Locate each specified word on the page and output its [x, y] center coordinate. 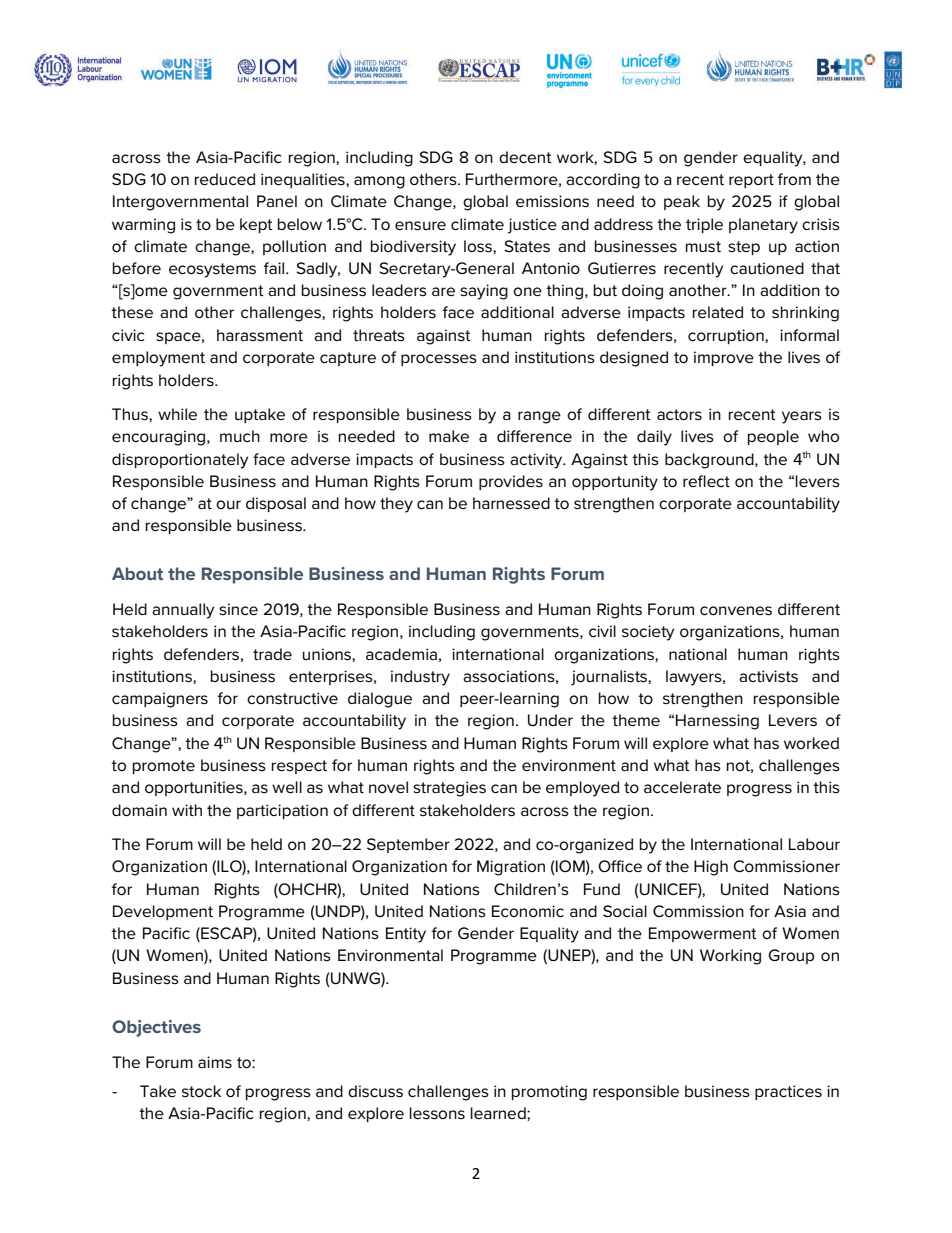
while [177, 414]
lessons [437, 1113]
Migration [511, 868]
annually [183, 611]
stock [201, 1091]
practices [788, 1092]
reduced [225, 179]
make [449, 436]
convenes [736, 611]
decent [525, 157]
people [773, 437]
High [711, 868]
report [751, 181]
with [187, 810]
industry [420, 678]
